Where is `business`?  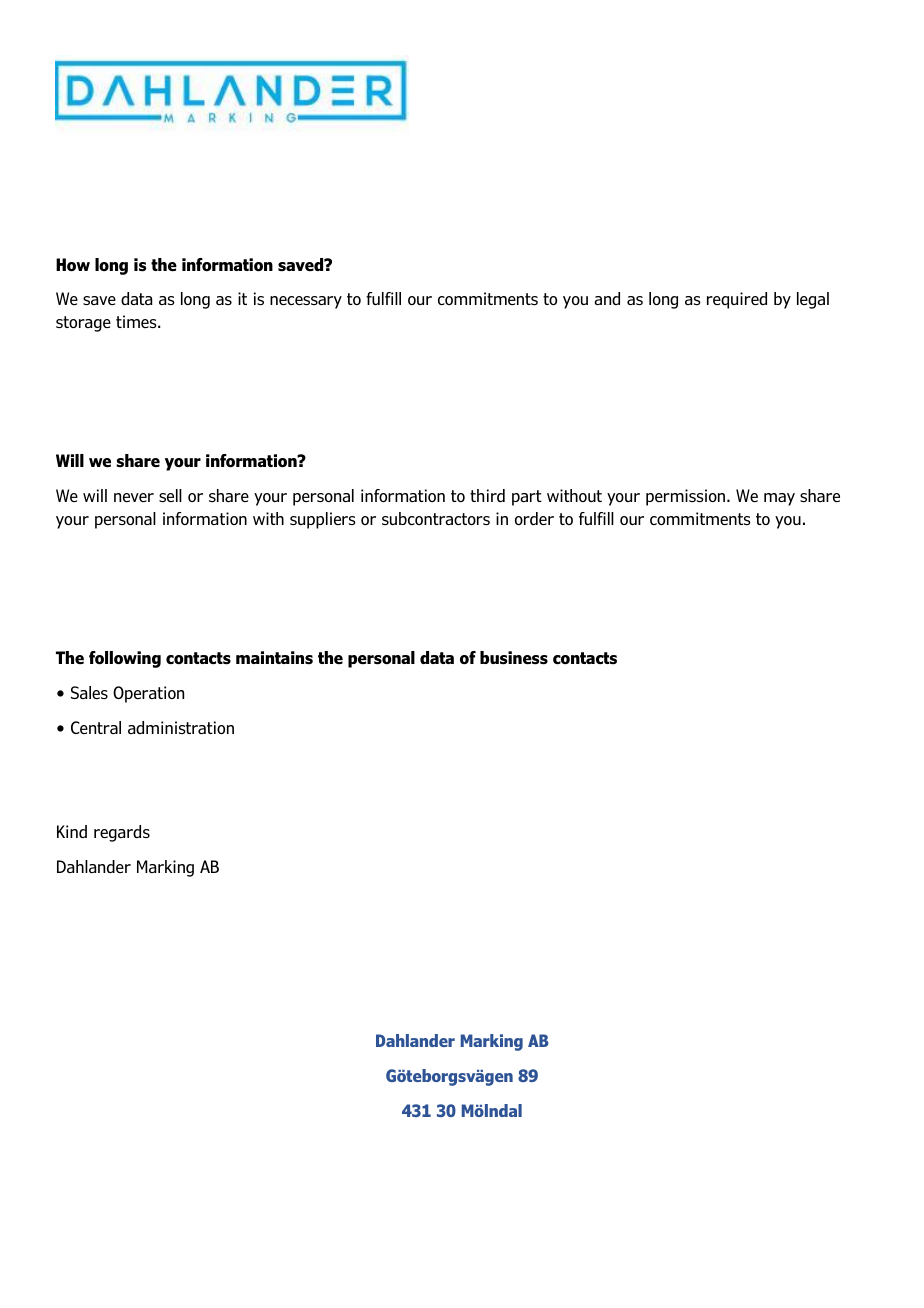 business is located at coordinates (514, 658).
